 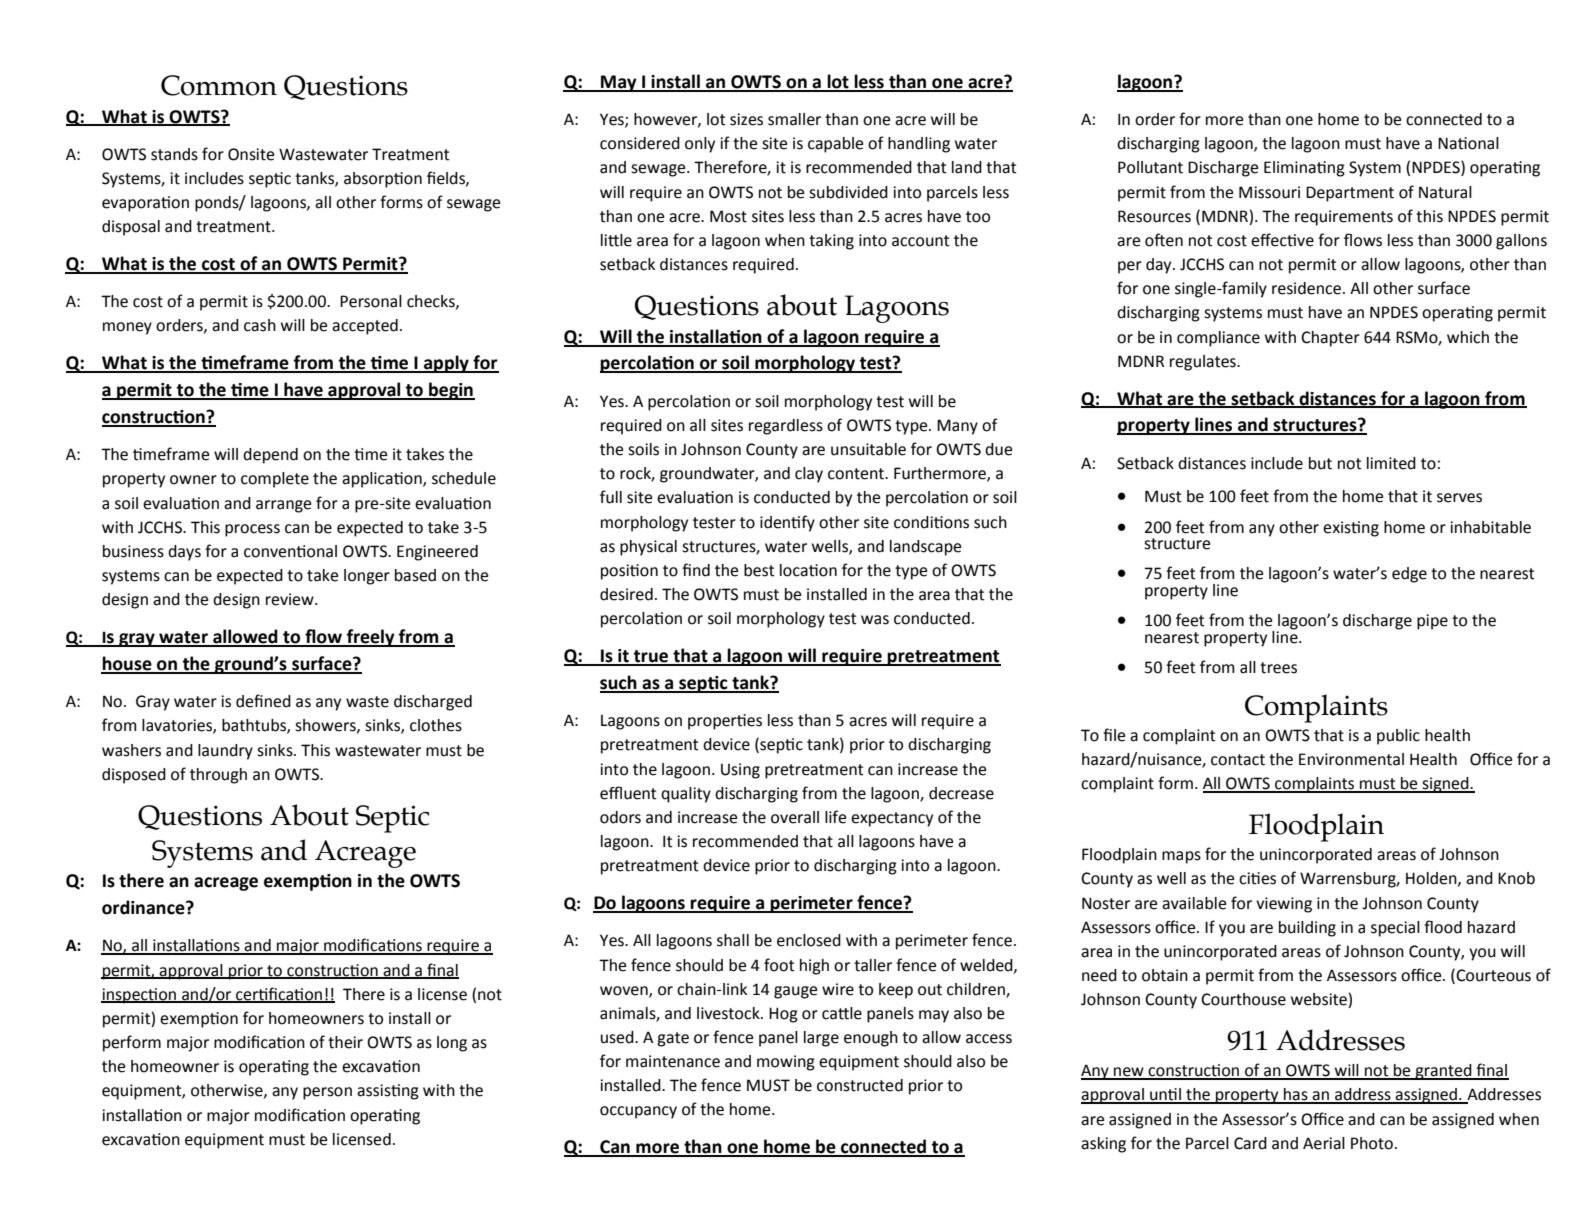 What do you see at coordinates (794, 119) in the screenshot?
I see `smaller` at bounding box center [794, 119].
